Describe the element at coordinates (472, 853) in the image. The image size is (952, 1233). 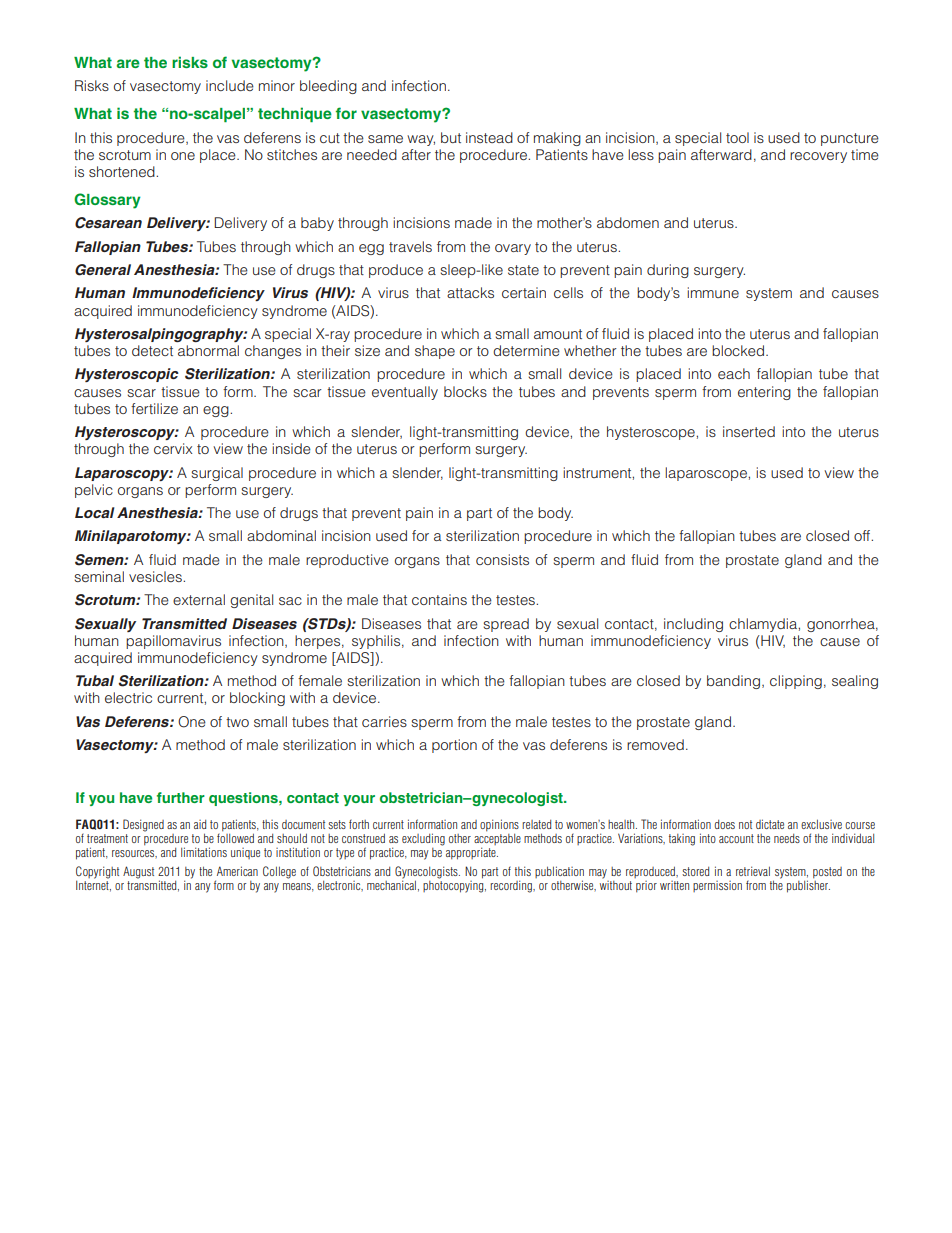
I see `appropriate` at that location.
